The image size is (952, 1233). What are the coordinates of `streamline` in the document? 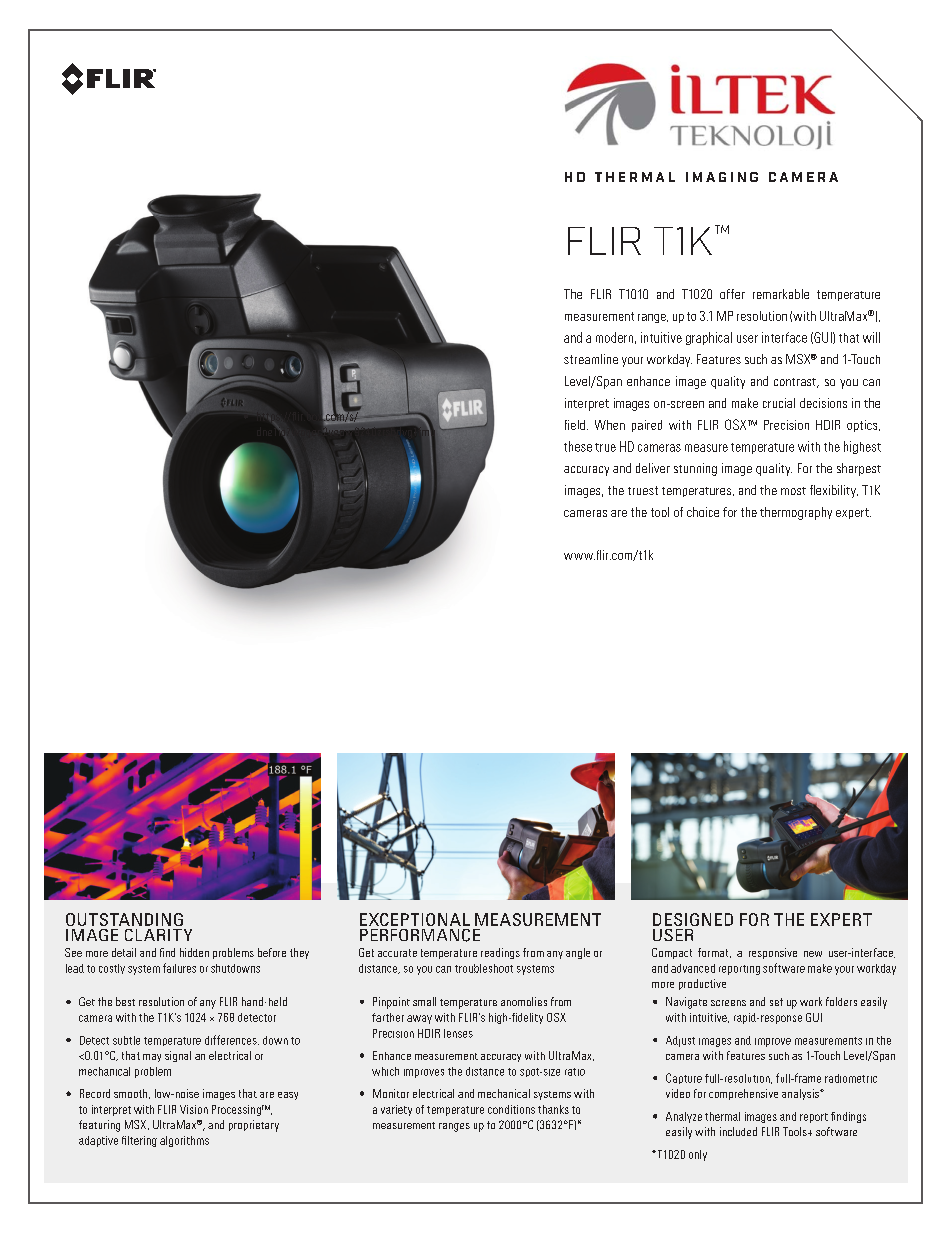 It's located at (591, 359).
